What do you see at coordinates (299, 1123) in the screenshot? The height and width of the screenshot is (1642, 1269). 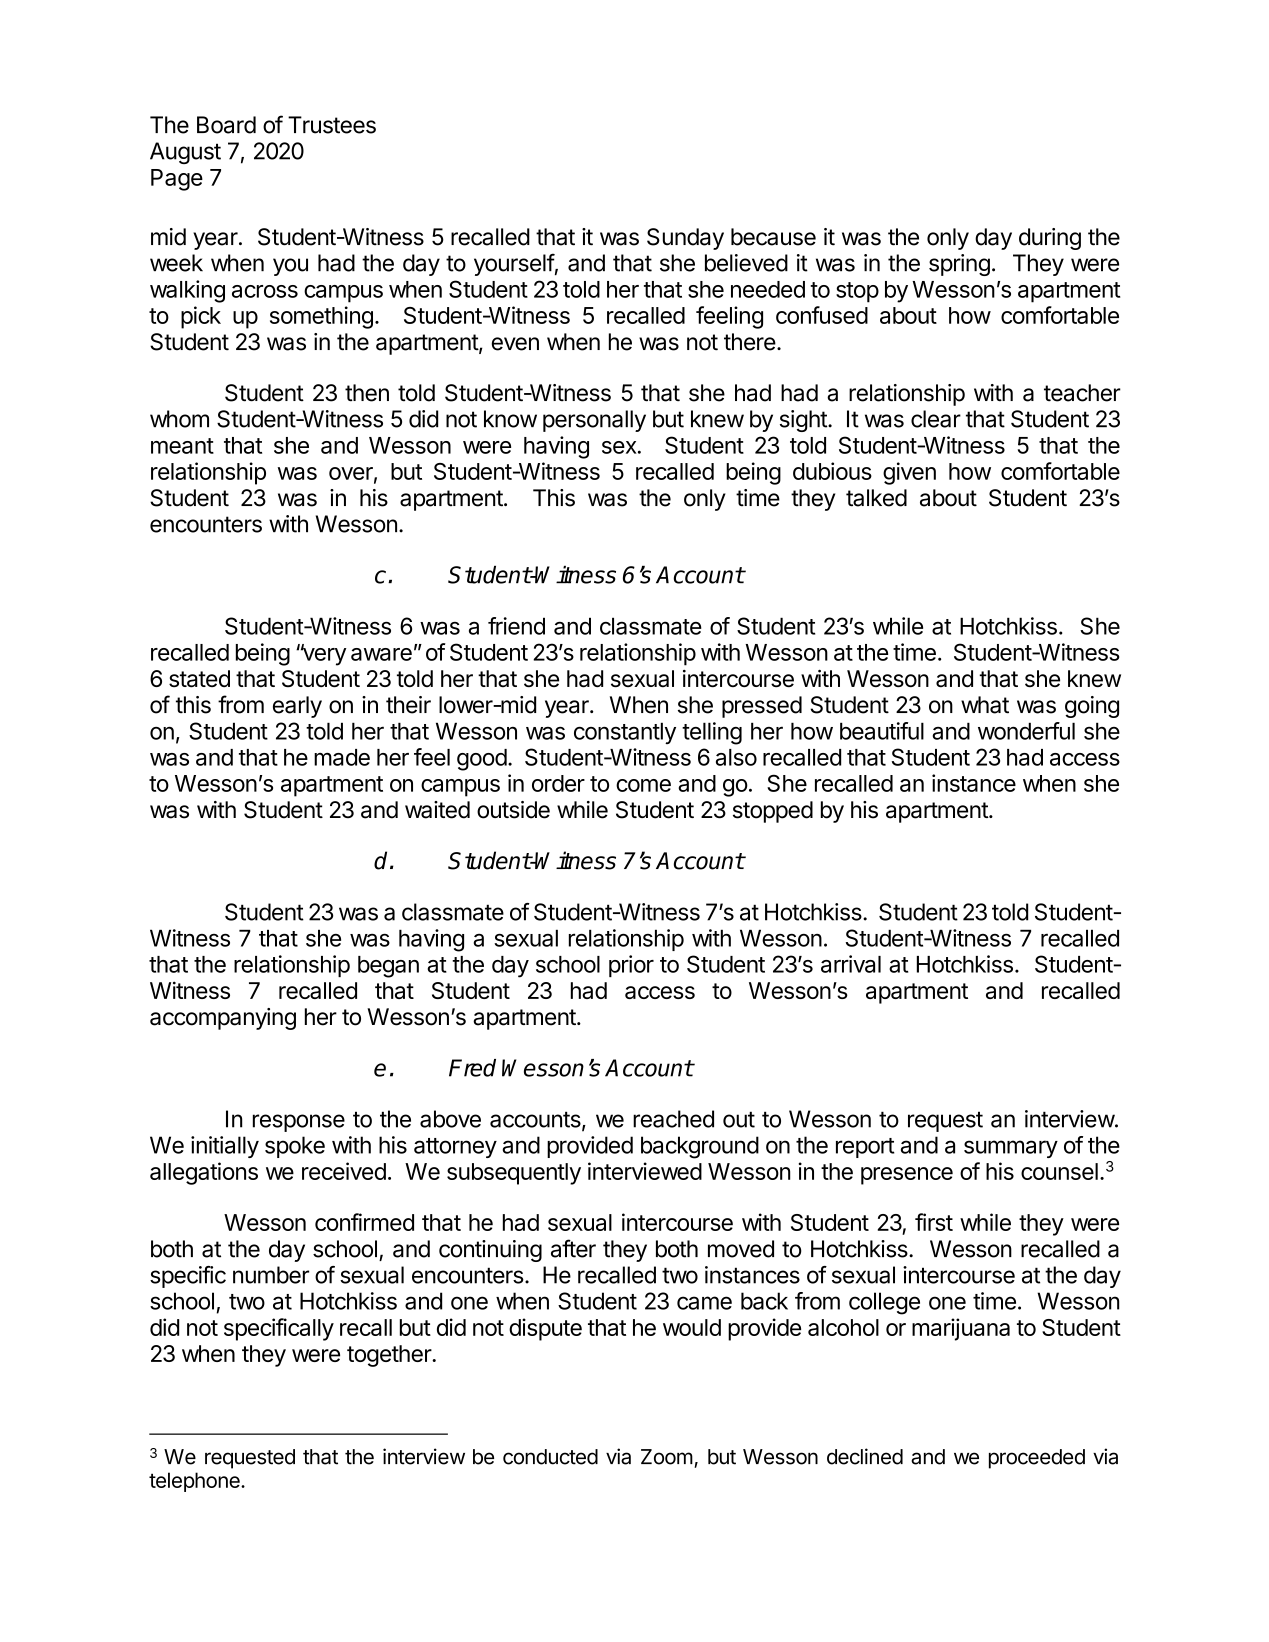 I see `response` at bounding box center [299, 1123].
